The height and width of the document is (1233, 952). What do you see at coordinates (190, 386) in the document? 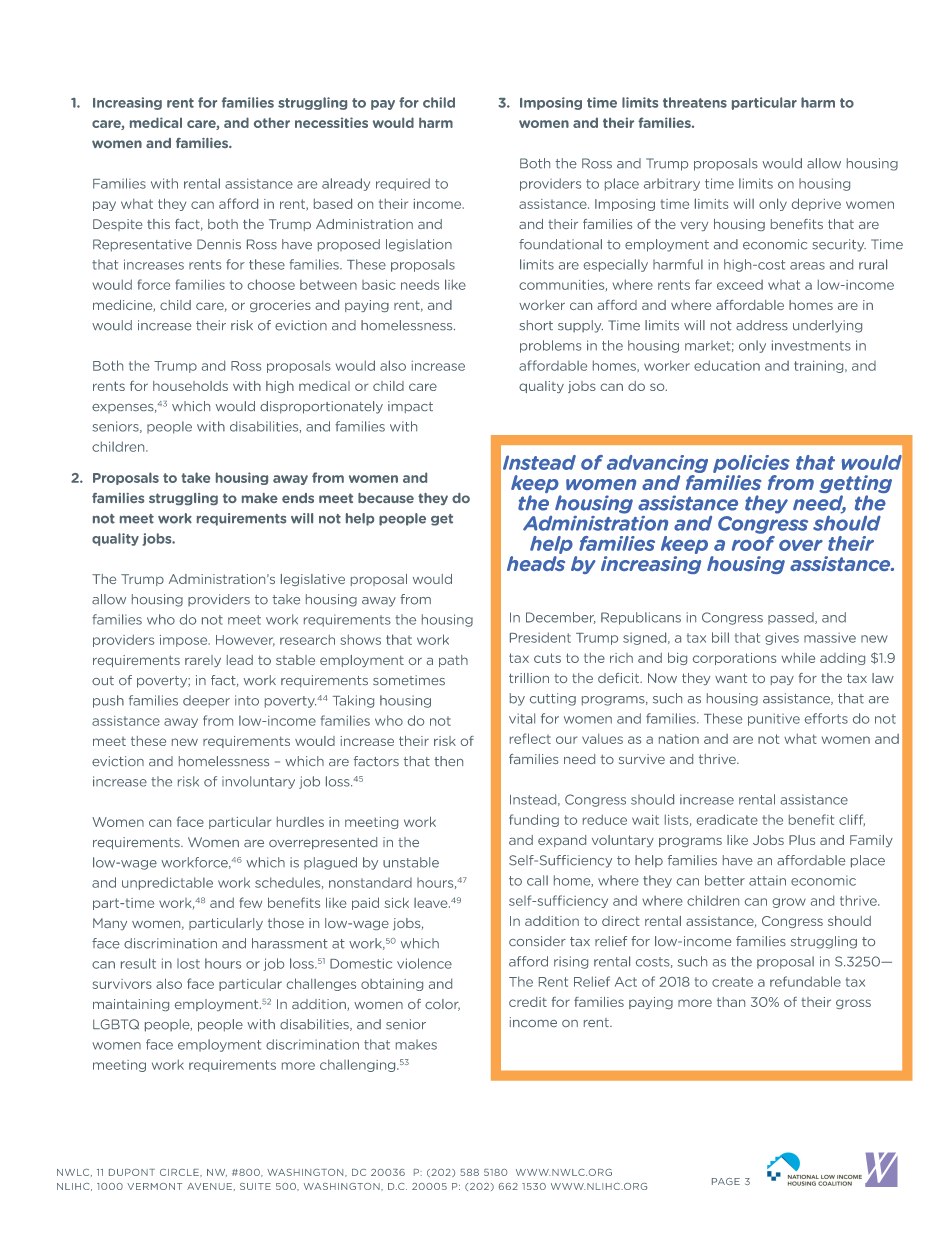
I see `households` at bounding box center [190, 386].
